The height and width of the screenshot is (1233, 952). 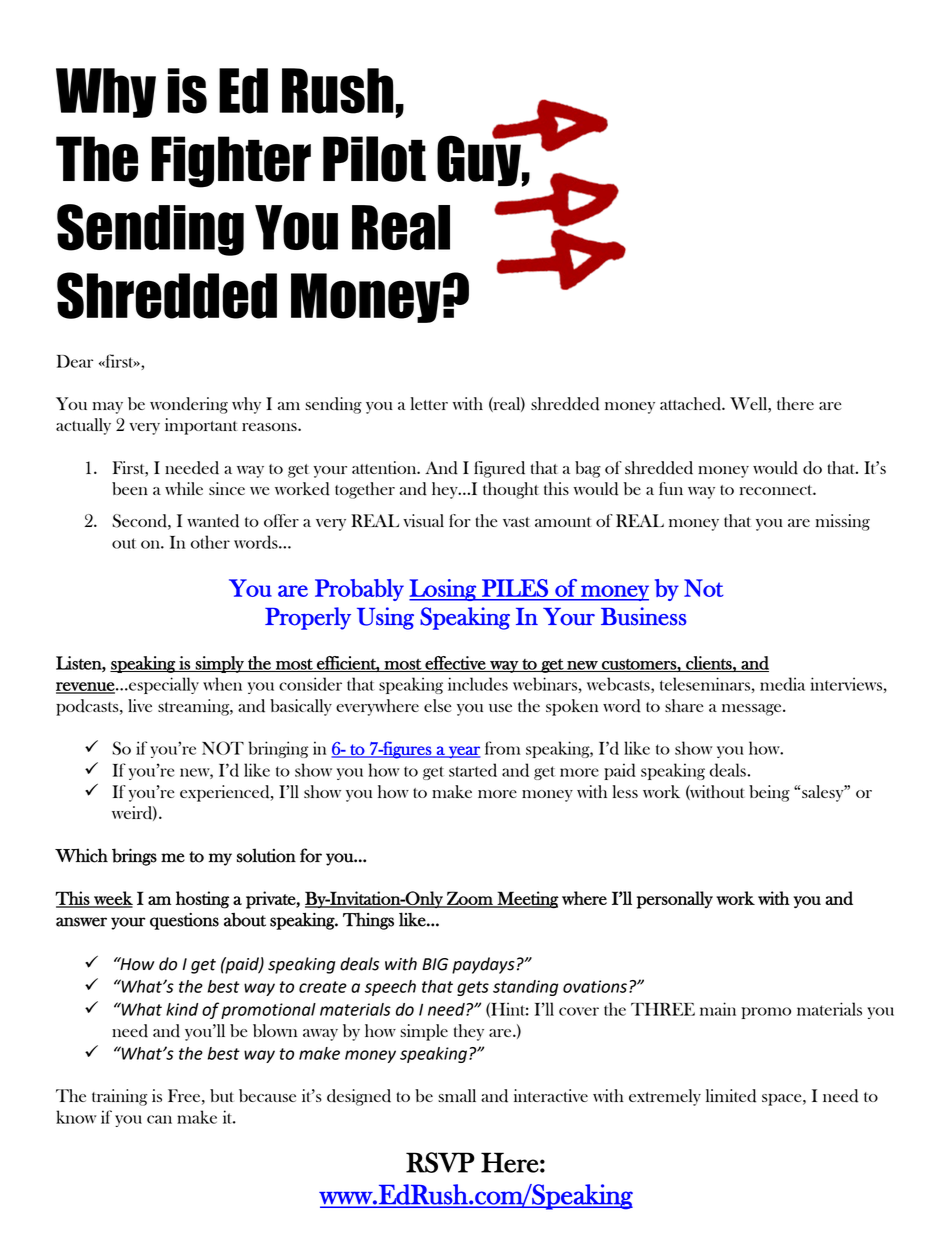 What do you see at coordinates (231, 162) in the screenshot?
I see `Fighter` at bounding box center [231, 162].
